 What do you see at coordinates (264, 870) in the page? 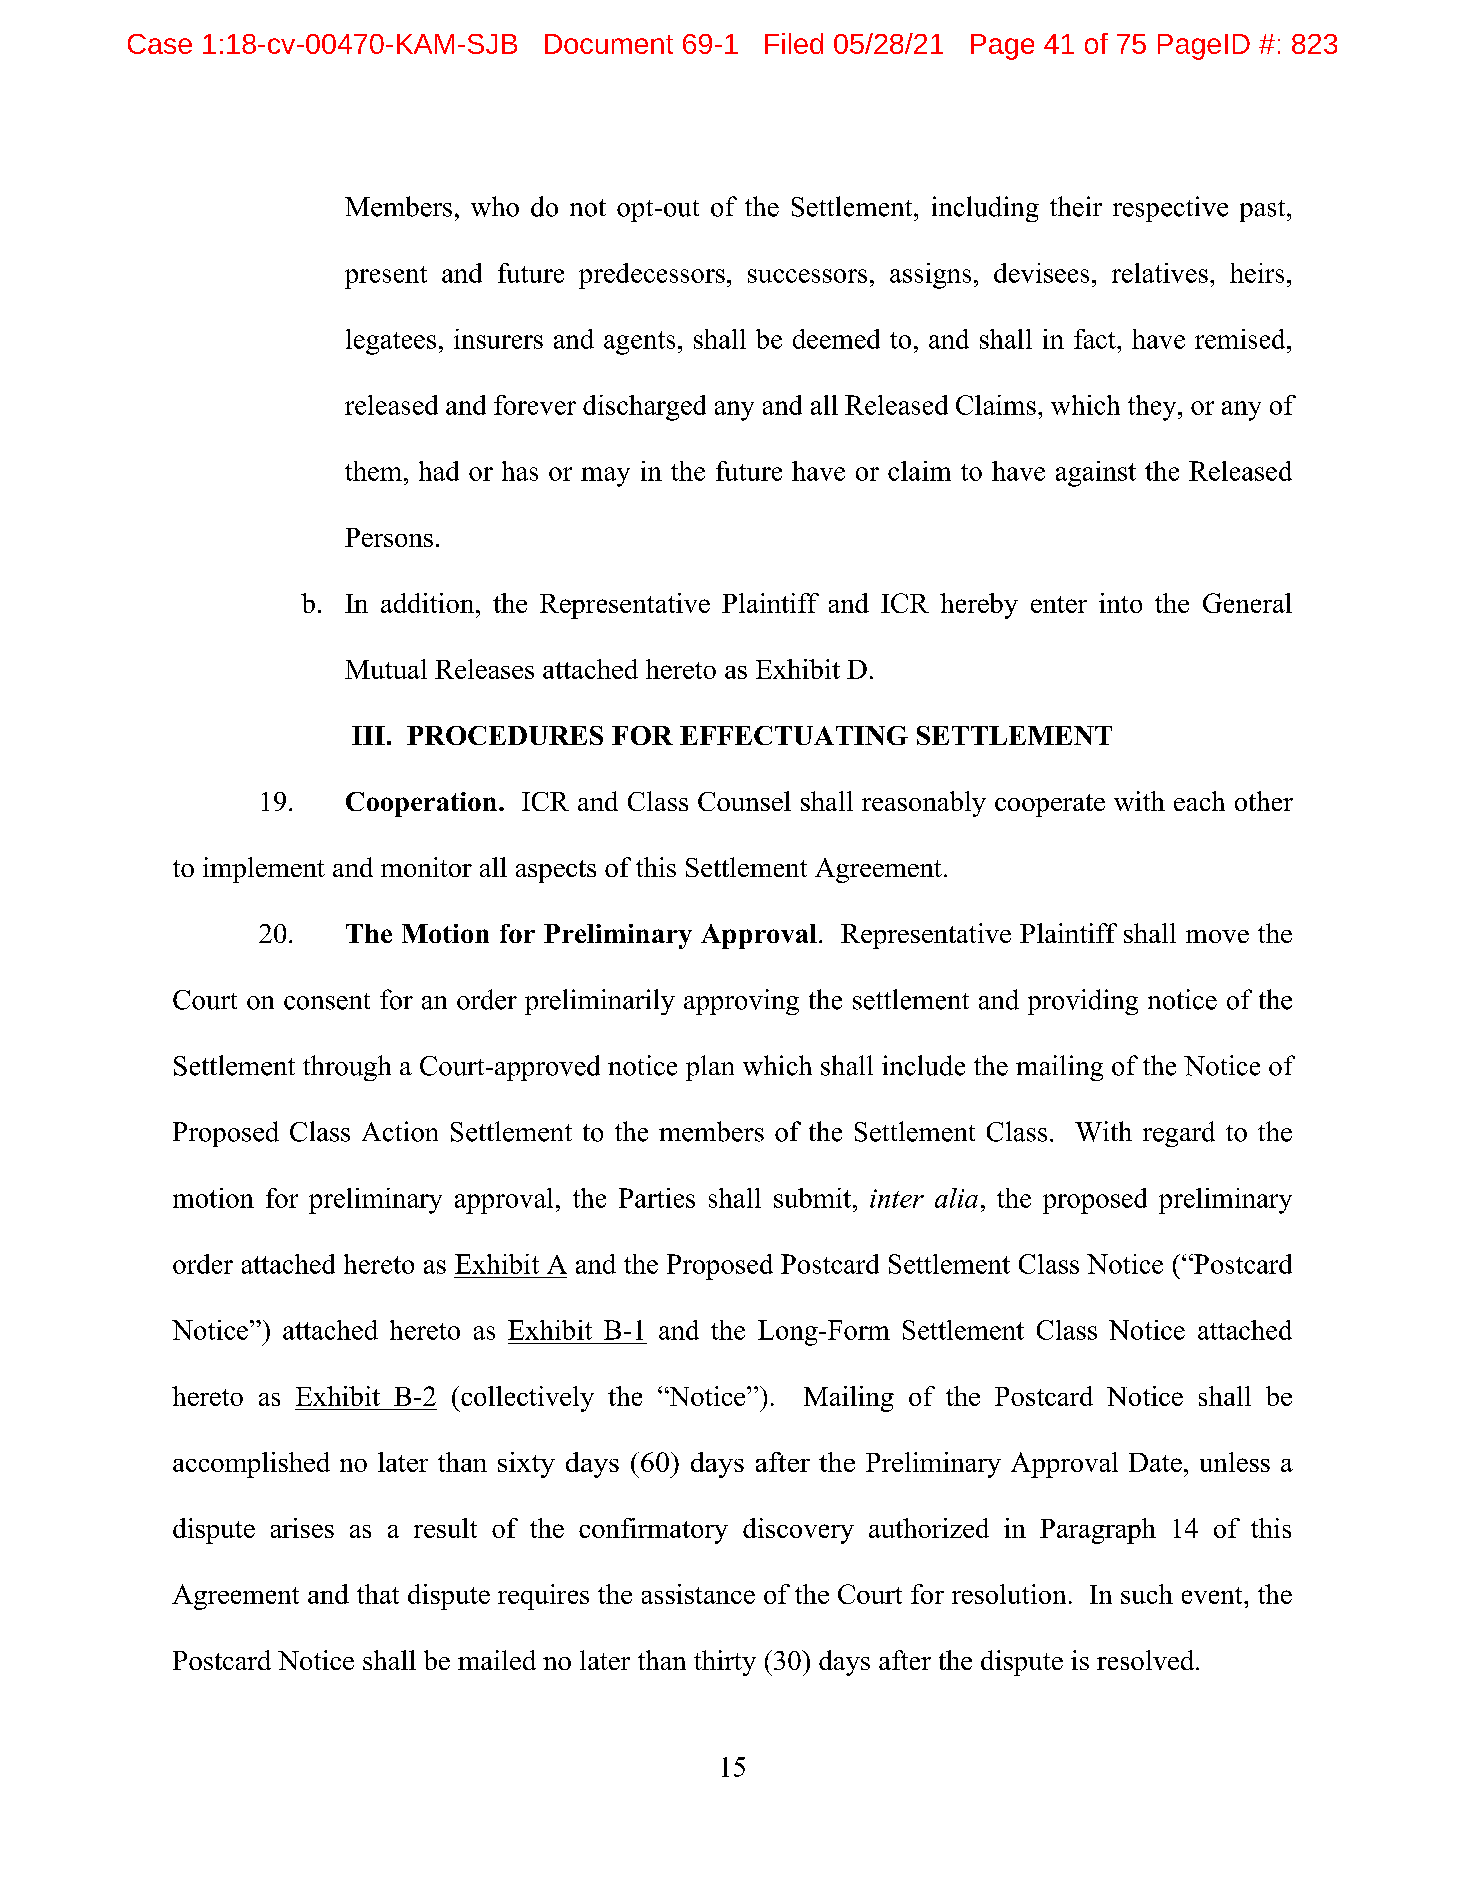
I see `implement` at bounding box center [264, 870].
